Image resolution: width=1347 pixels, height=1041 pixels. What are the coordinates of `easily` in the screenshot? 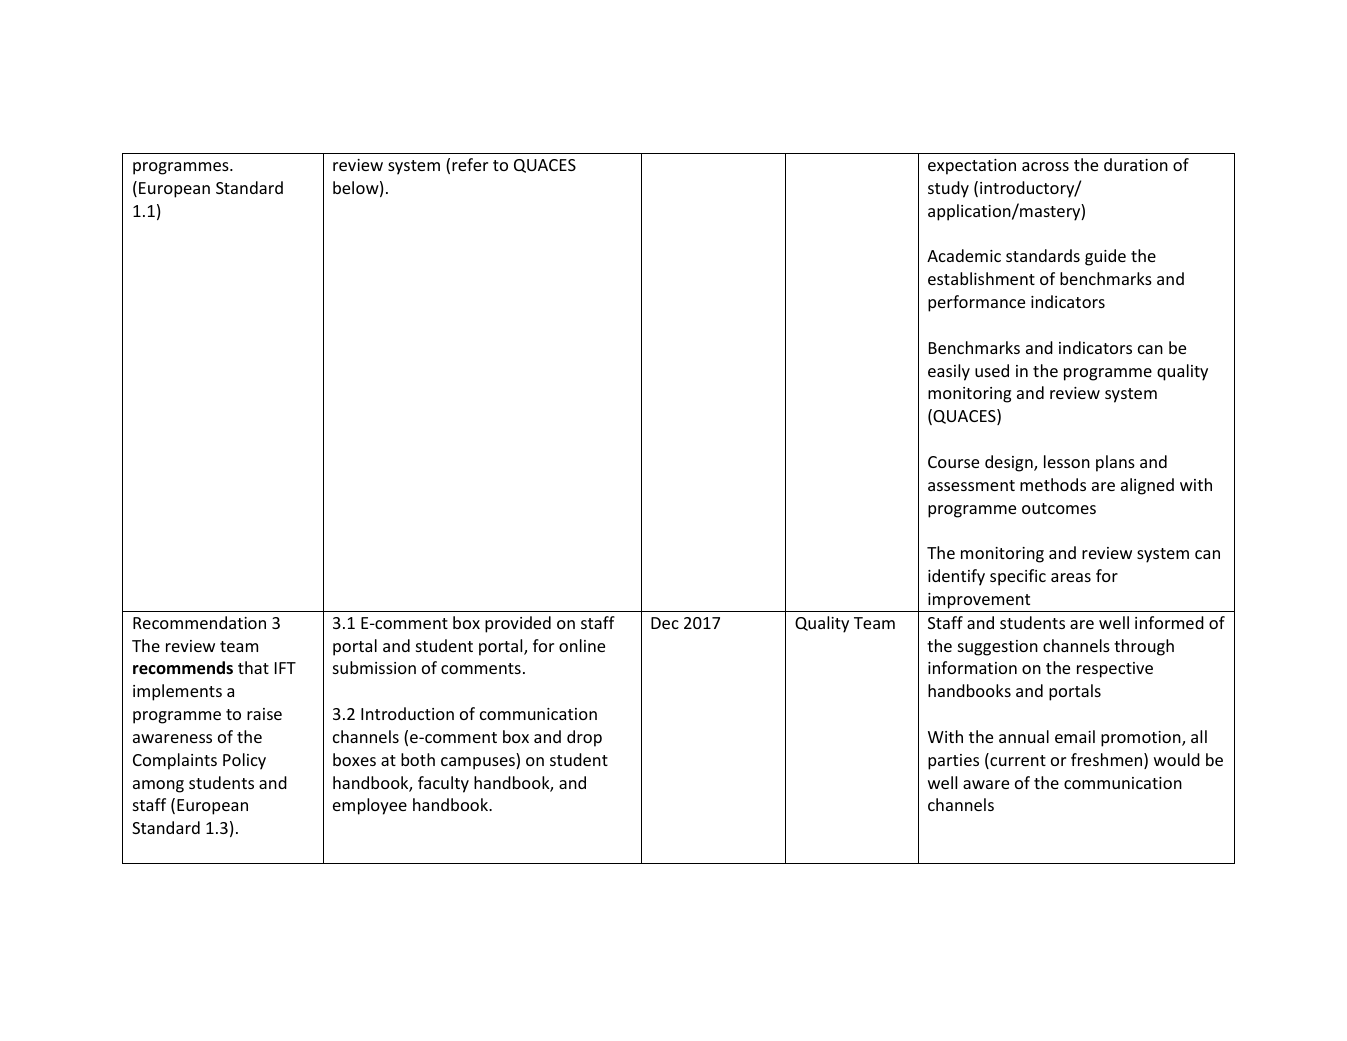 It's located at (949, 372).
